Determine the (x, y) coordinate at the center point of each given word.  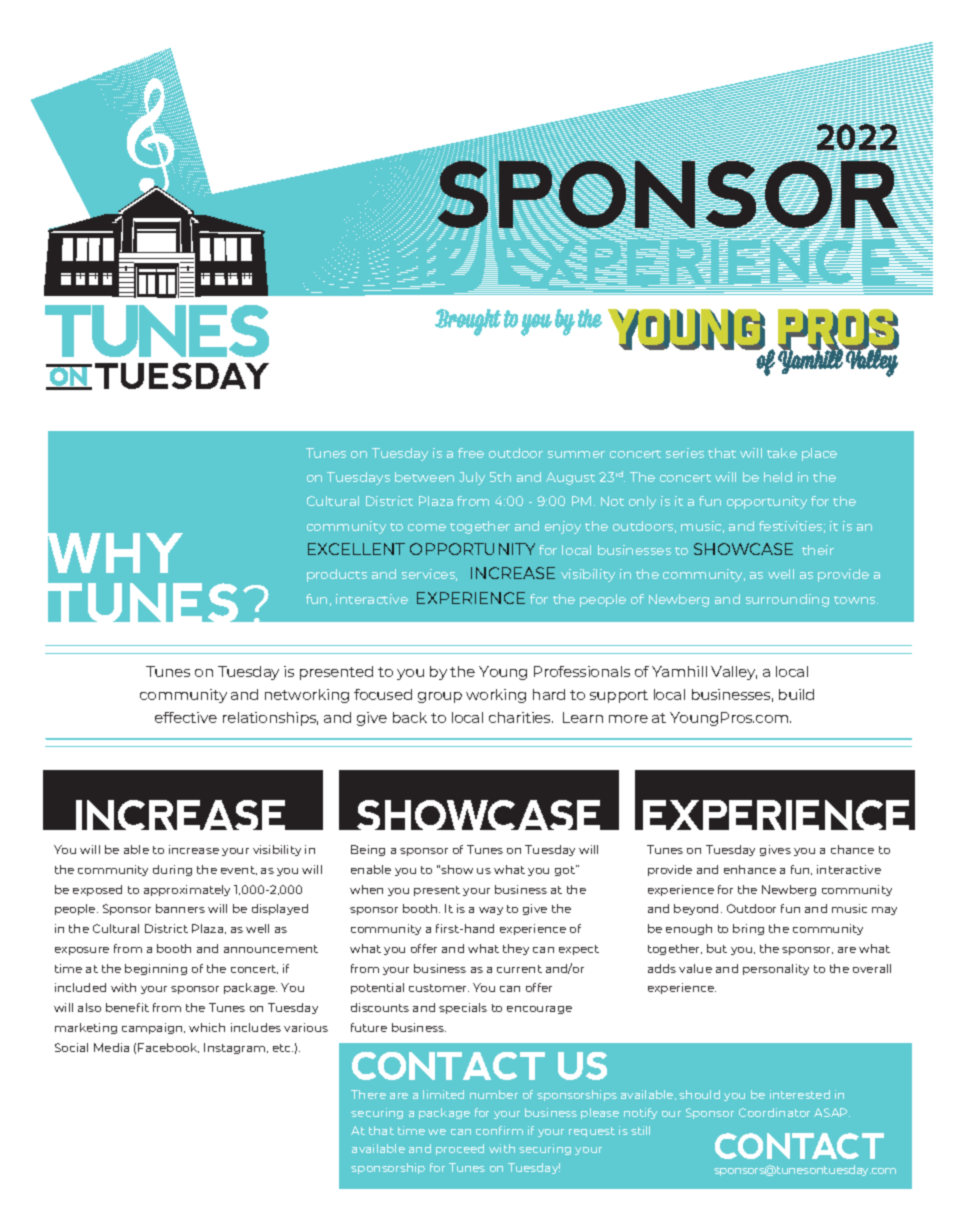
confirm (499, 1130)
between (424, 477)
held (778, 477)
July (472, 478)
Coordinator (774, 1112)
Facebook (168, 1048)
